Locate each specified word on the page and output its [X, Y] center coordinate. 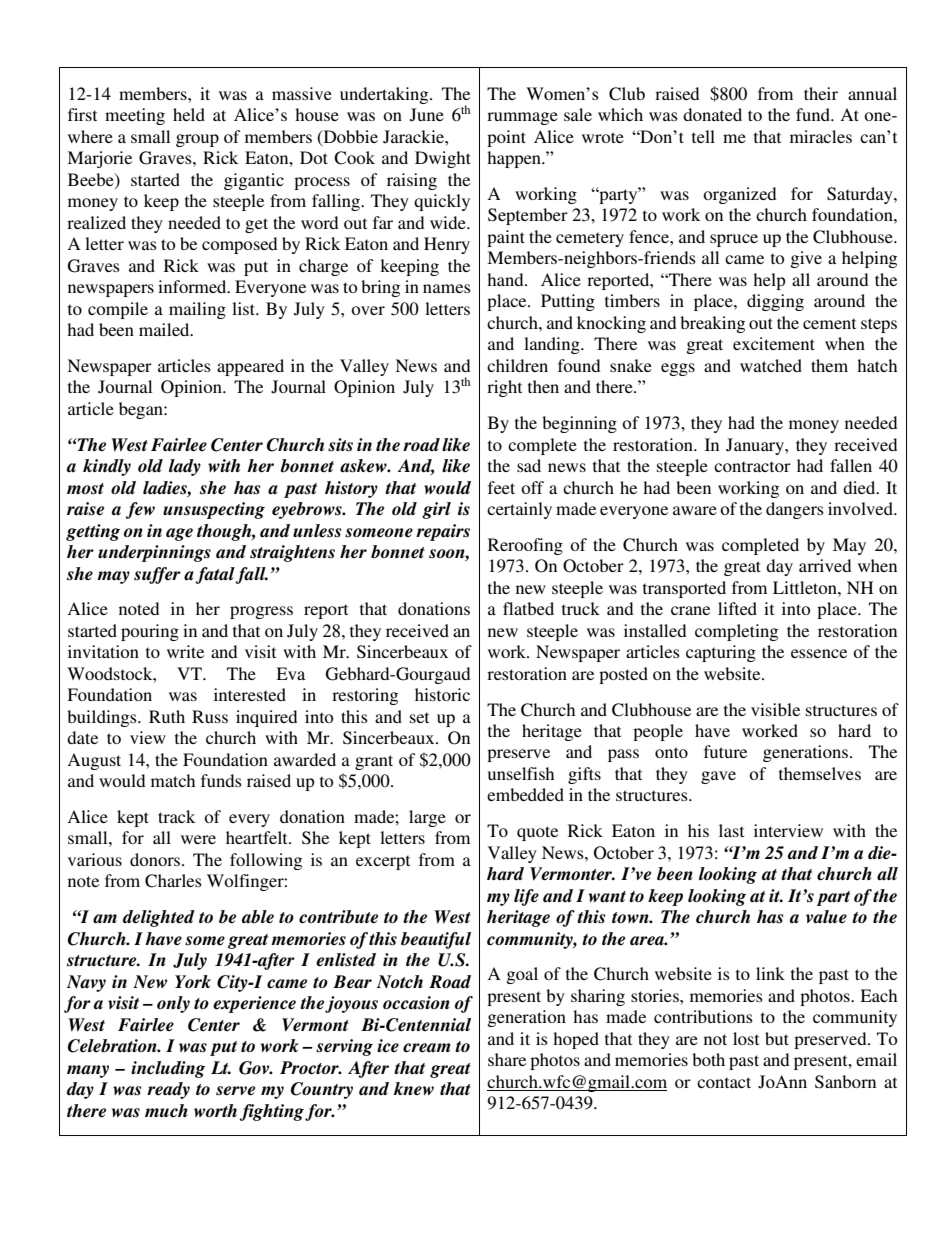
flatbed [528, 608]
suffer [157, 575]
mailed [165, 329]
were [198, 839]
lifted [737, 608]
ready [168, 1090]
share [507, 1059]
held [189, 114]
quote [537, 833]
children [517, 365]
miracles [821, 136]
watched [771, 365]
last [731, 830]
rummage [522, 118]
